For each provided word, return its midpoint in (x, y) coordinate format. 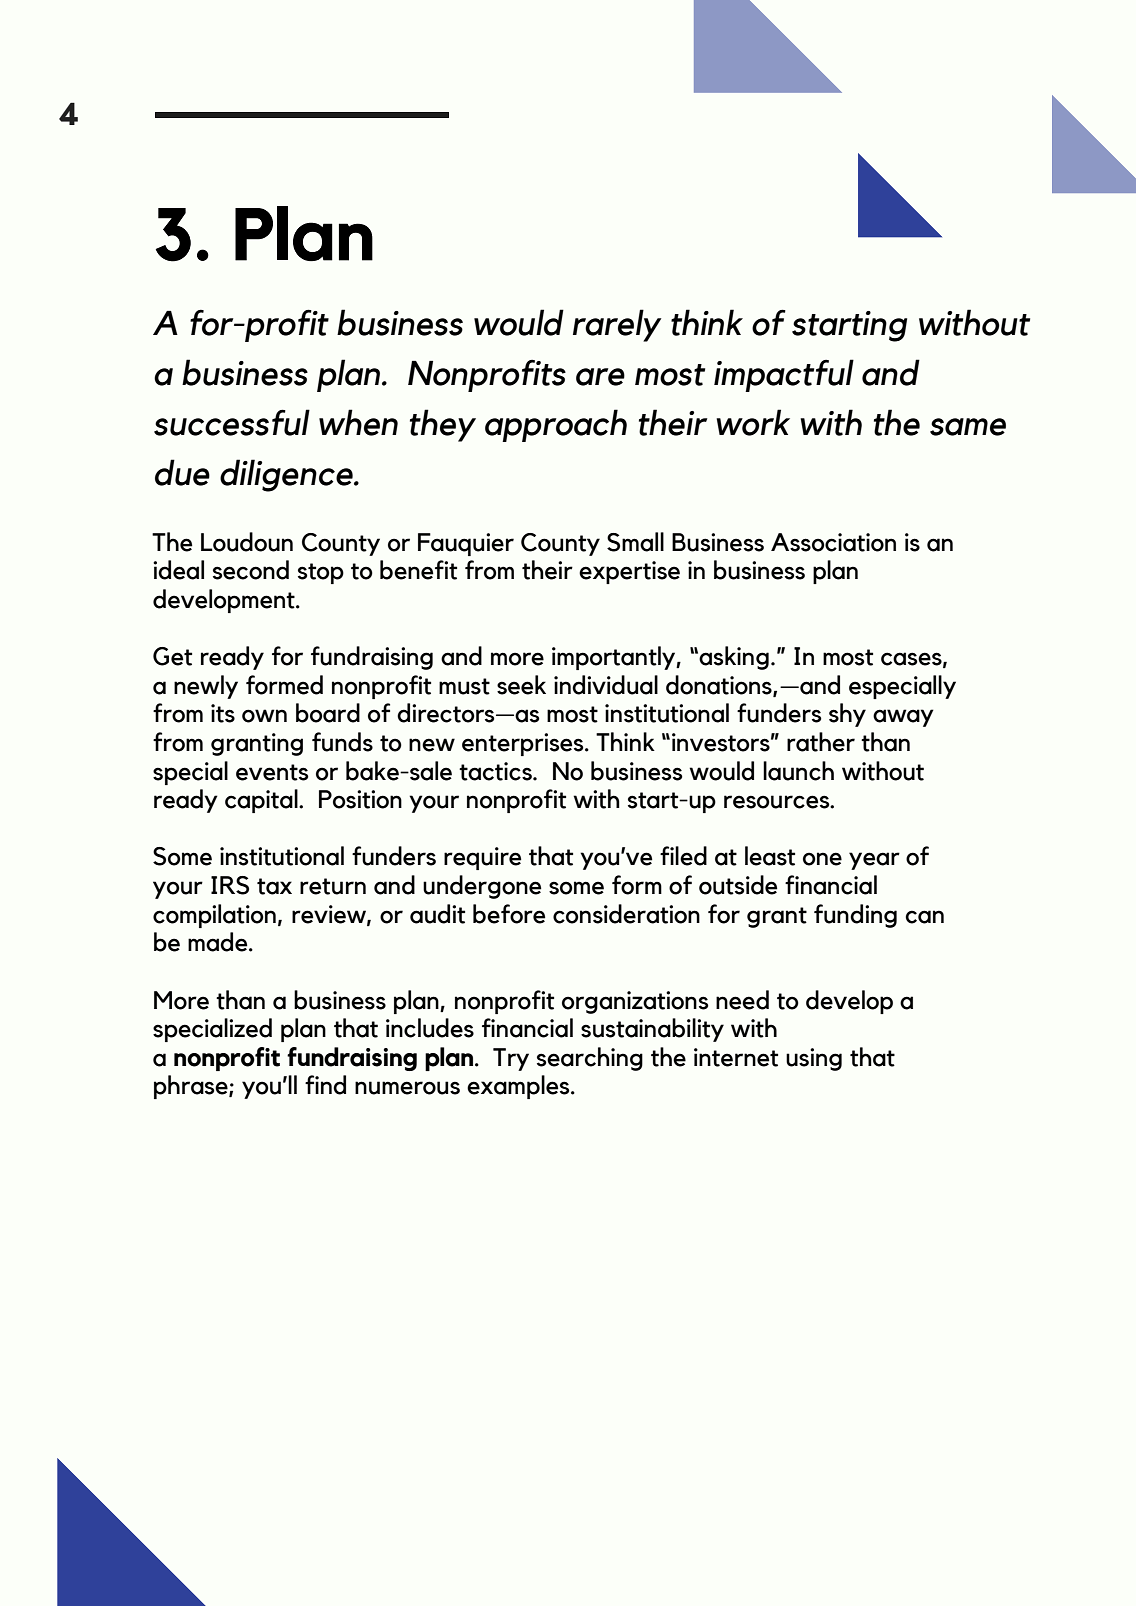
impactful (784, 375)
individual (606, 685)
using (814, 1059)
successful (232, 422)
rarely (617, 325)
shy (847, 715)
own (264, 716)
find (325, 1085)
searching (590, 1059)
